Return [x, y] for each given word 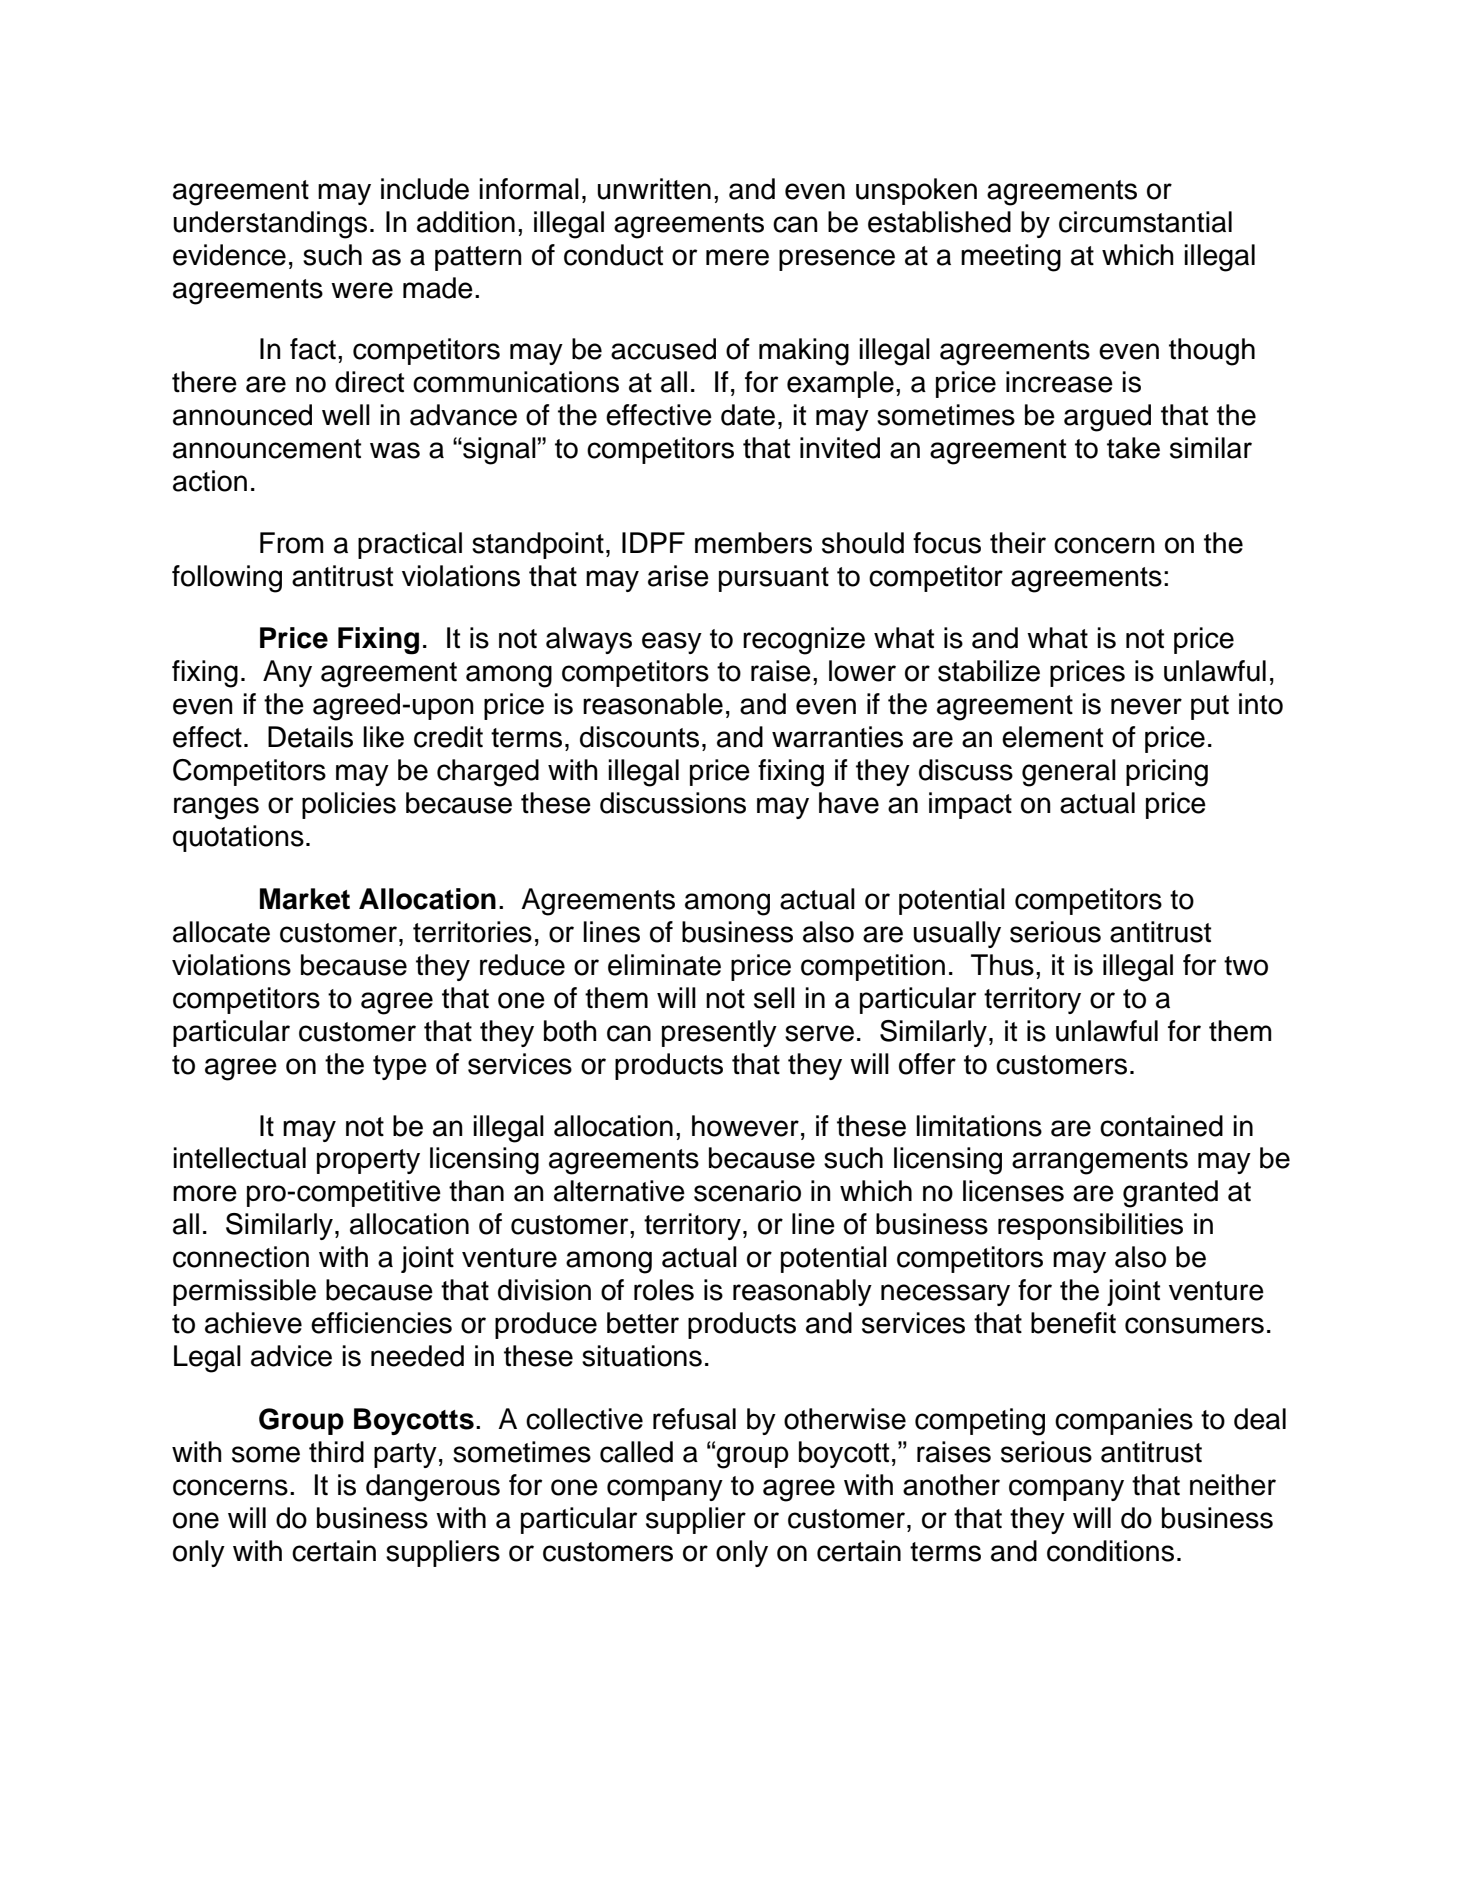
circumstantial [1145, 222]
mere [737, 257]
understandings [270, 225]
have [849, 803]
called [636, 1452]
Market [305, 899]
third [336, 1452]
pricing [1167, 773]
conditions [1110, 1551]
